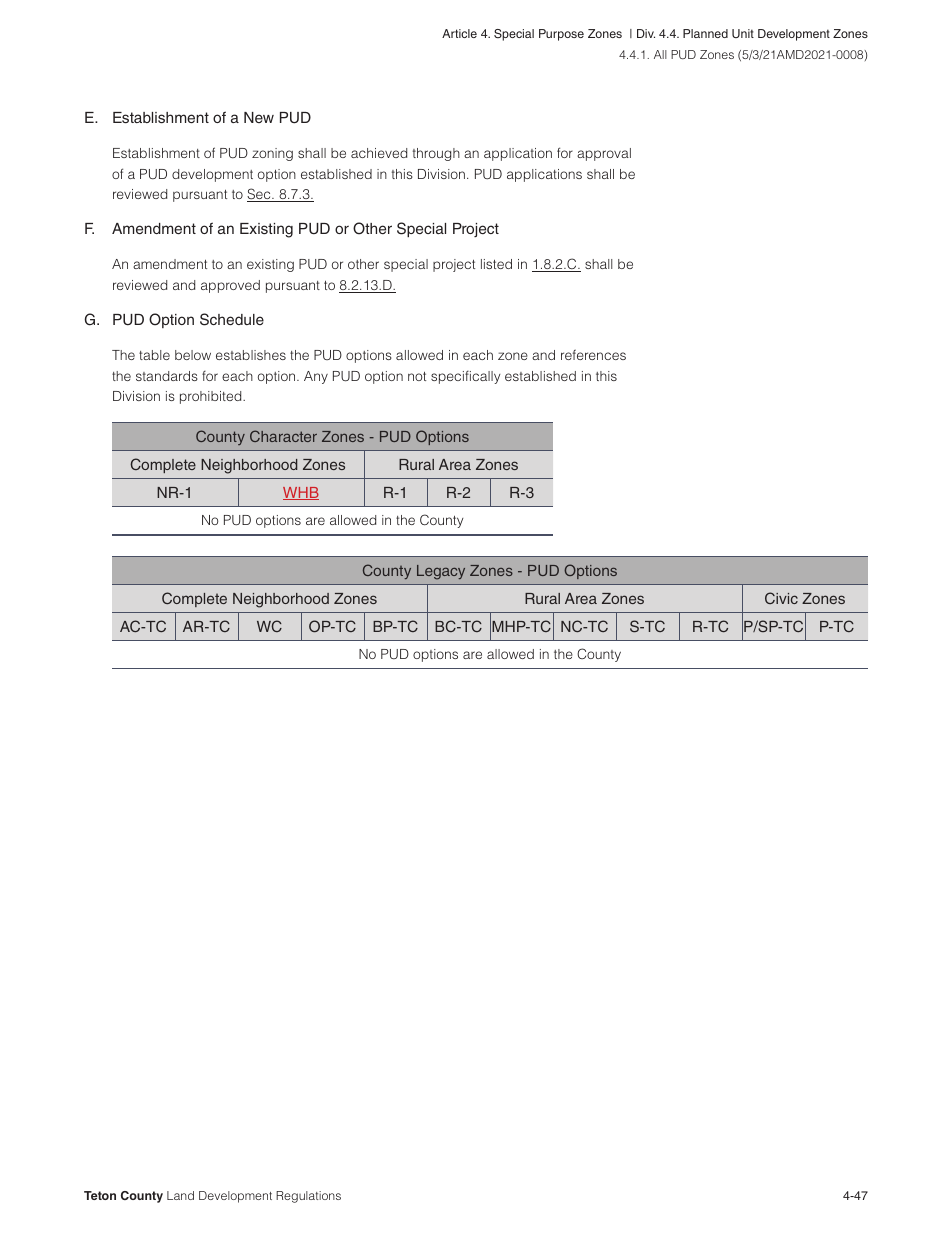 Image resolution: width=952 pixels, height=1233 pixels. What do you see at coordinates (100, 1195) in the screenshot?
I see `Teton` at bounding box center [100, 1195].
